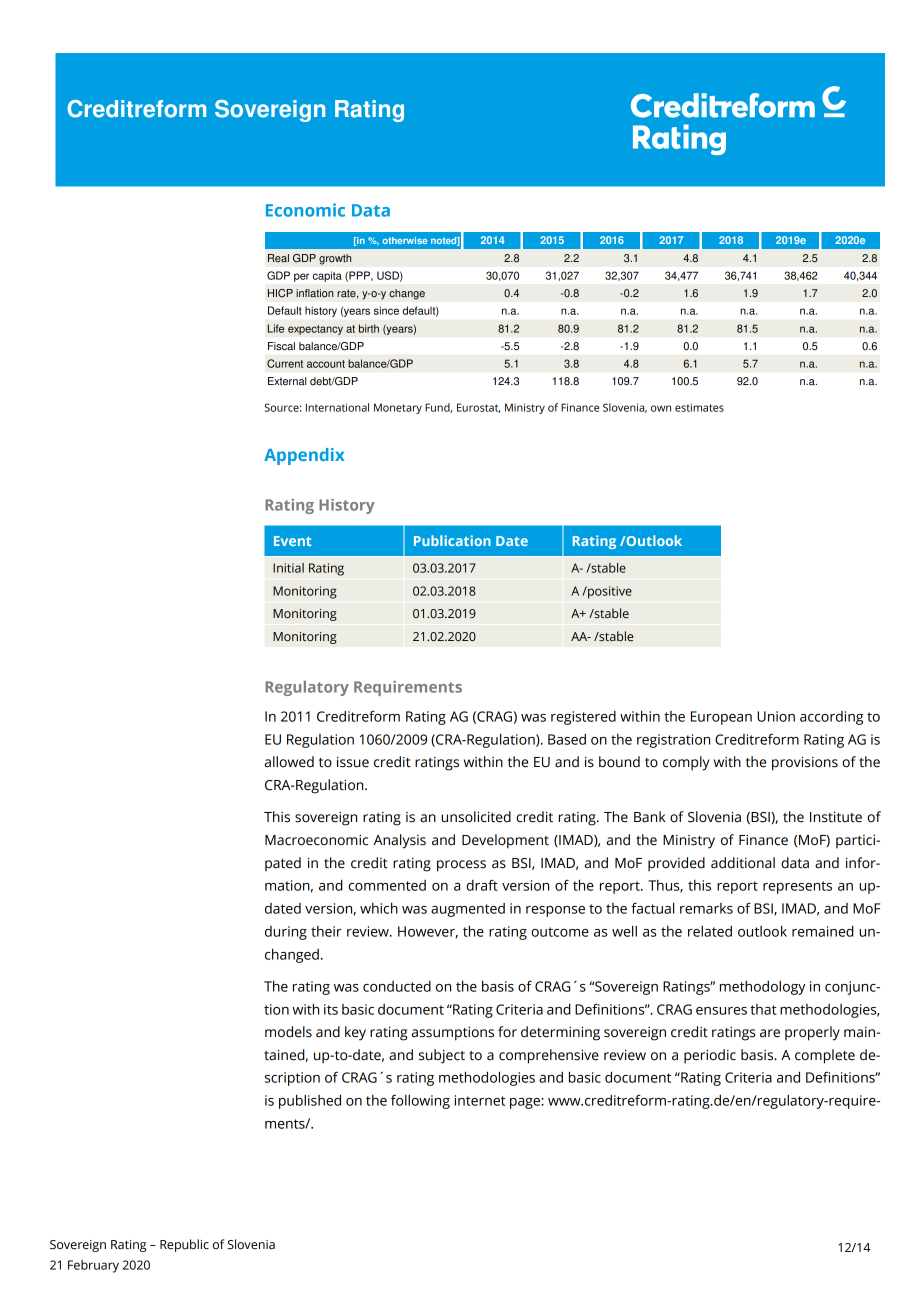  What do you see at coordinates (289, 762) in the document?
I see `allowed` at bounding box center [289, 762].
